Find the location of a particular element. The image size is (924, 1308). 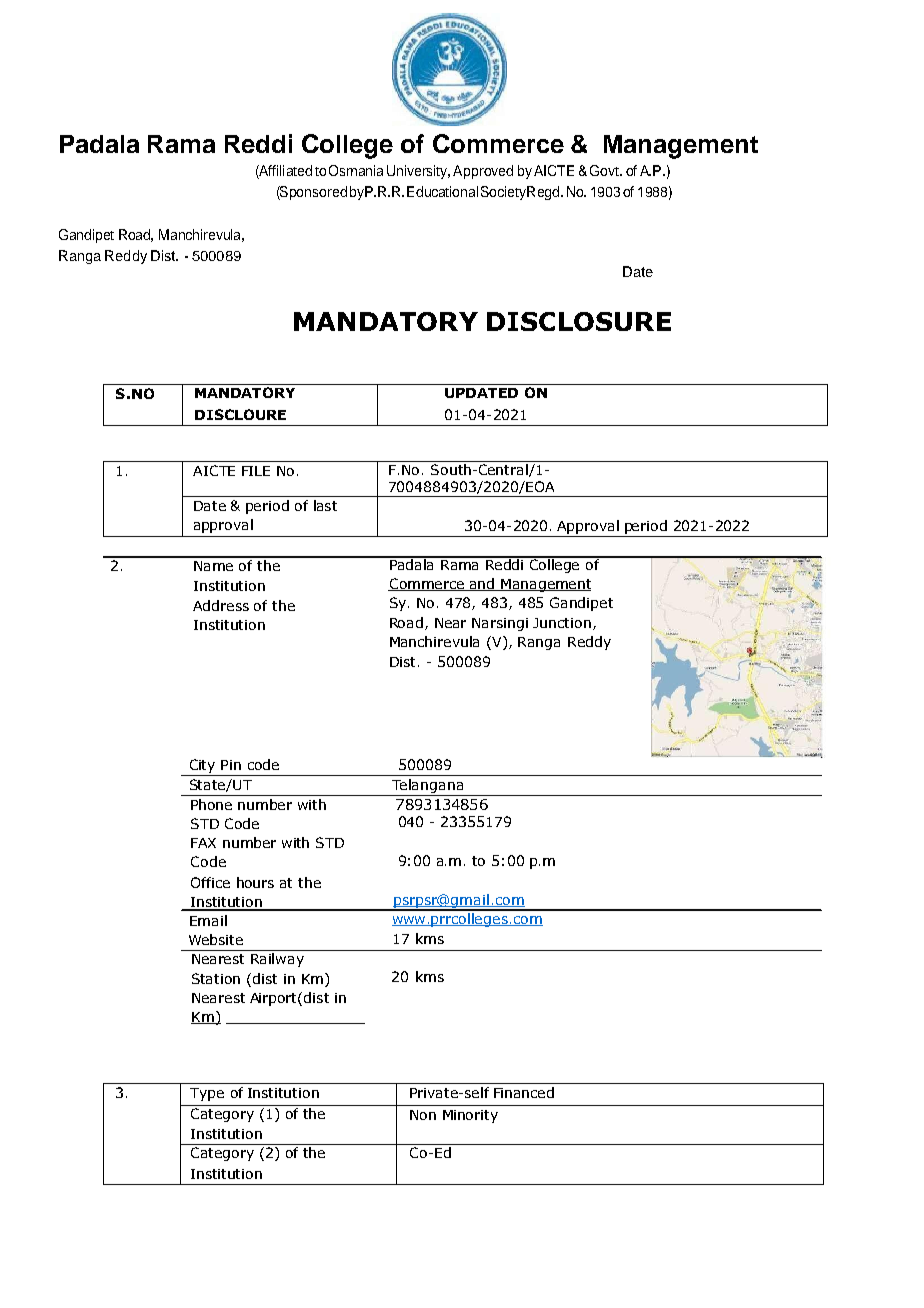

Approved is located at coordinates (483, 172).
